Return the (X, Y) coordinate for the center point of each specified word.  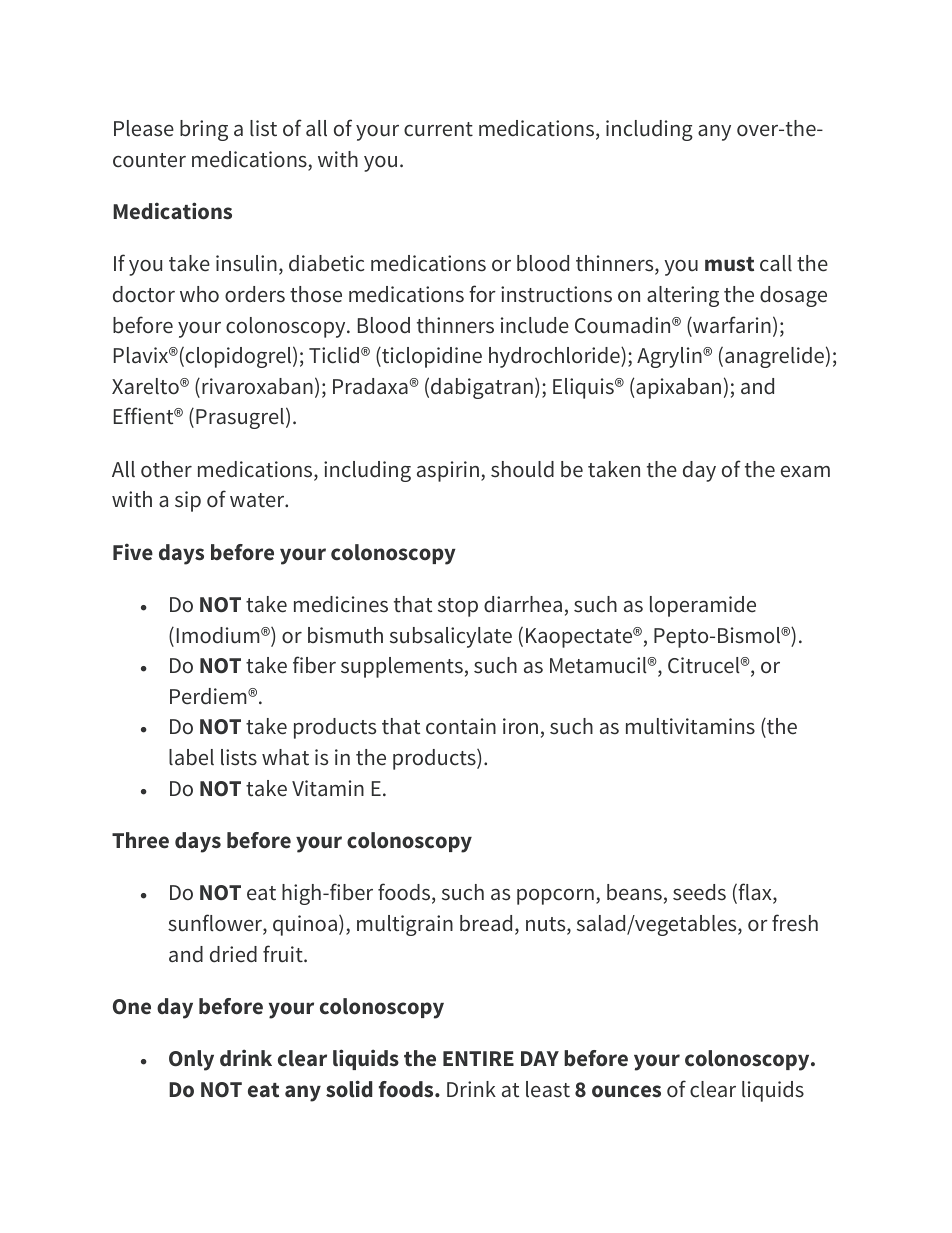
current (438, 129)
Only (191, 1060)
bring (204, 130)
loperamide (703, 606)
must (729, 264)
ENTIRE (478, 1058)
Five (133, 552)
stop (458, 607)
